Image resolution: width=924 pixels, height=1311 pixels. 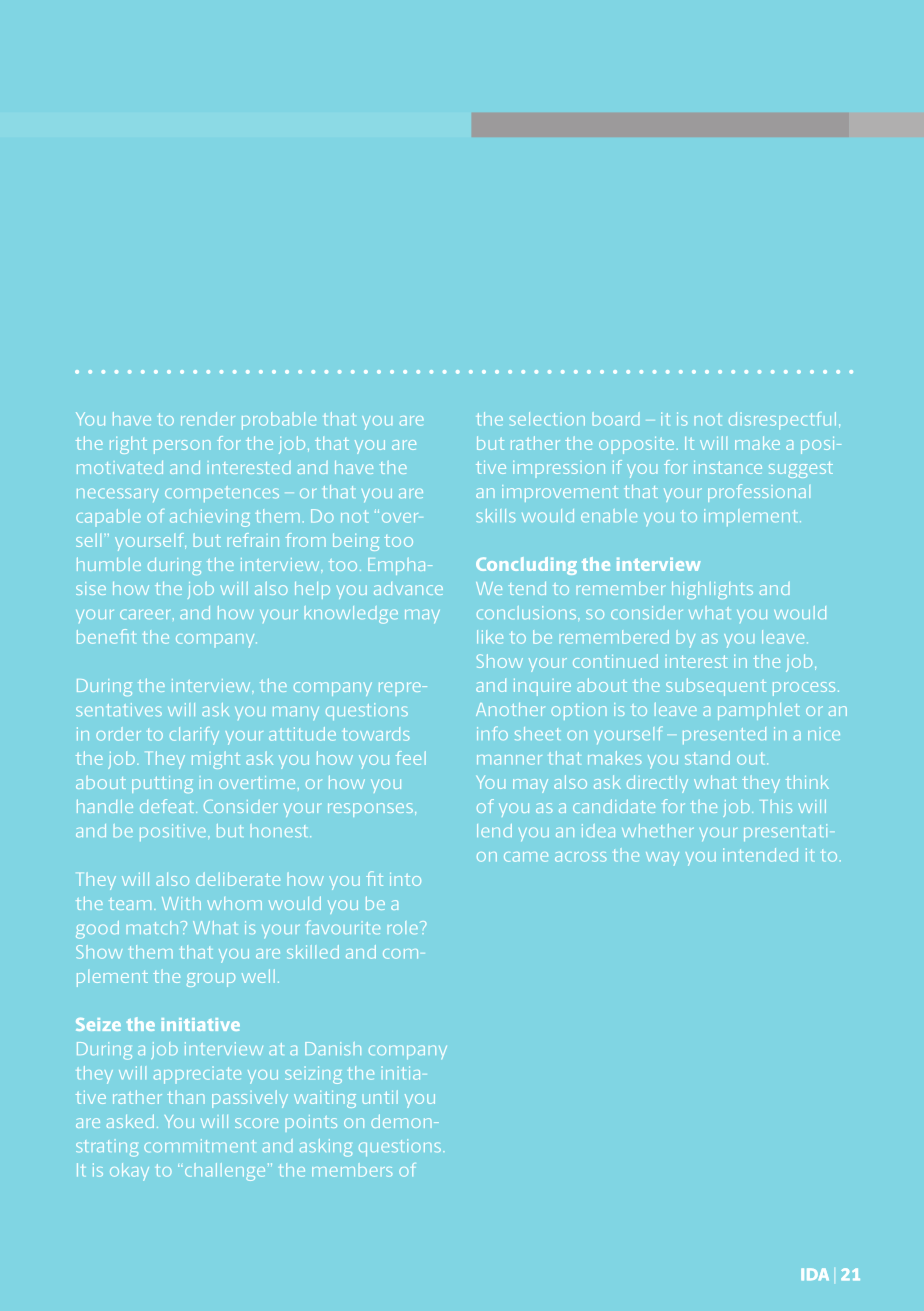 What do you see at coordinates (662, 858) in the document?
I see `way` at bounding box center [662, 858].
